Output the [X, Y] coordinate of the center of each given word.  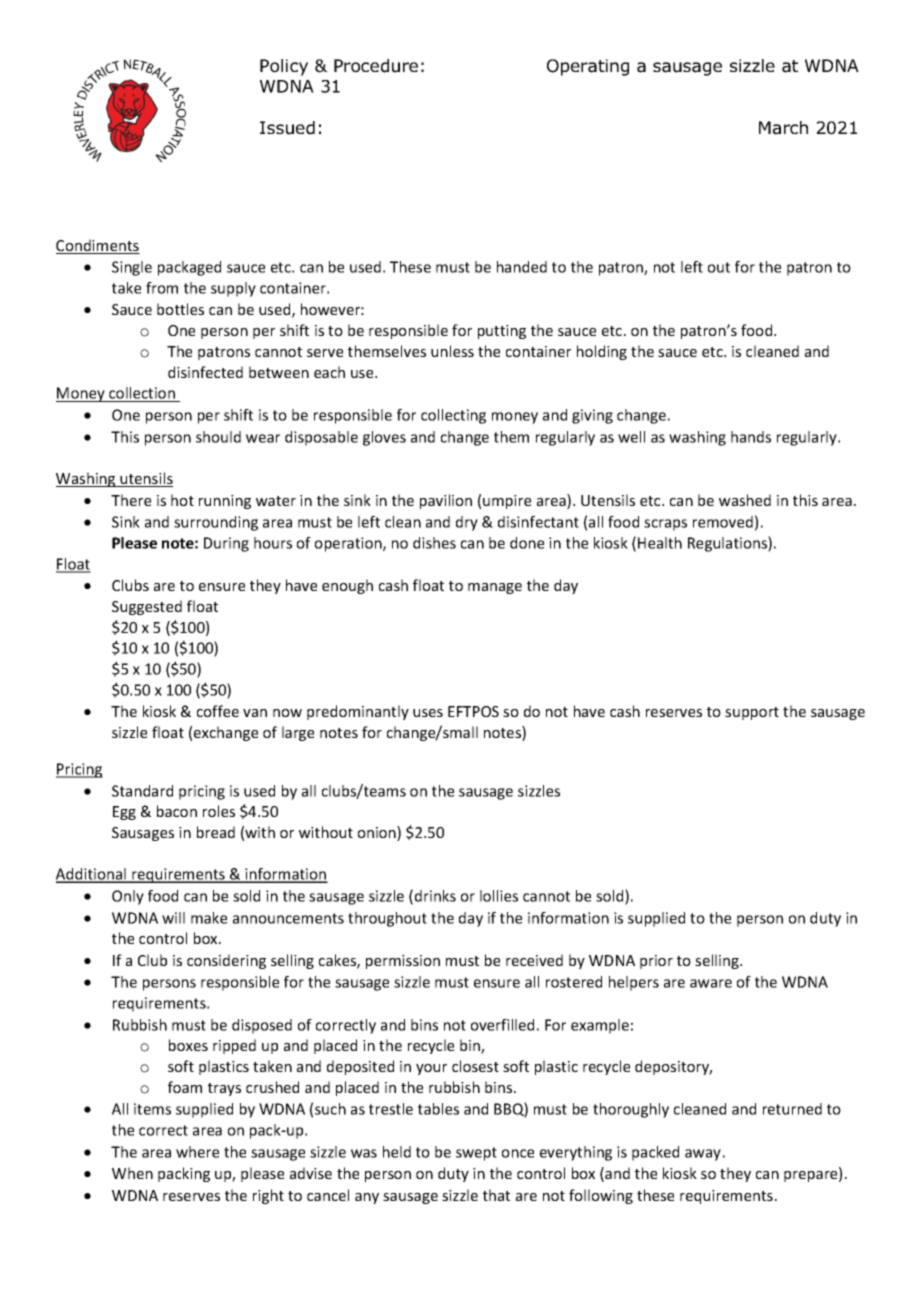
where [197, 1152]
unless [452, 351]
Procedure [376, 66]
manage [495, 588]
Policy [284, 67]
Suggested [147, 607]
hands [751, 437]
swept [476, 1154]
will [173, 918]
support [752, 713]
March [783, 128]
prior [656, 962]
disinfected [205, 372]
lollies [499, 896]
